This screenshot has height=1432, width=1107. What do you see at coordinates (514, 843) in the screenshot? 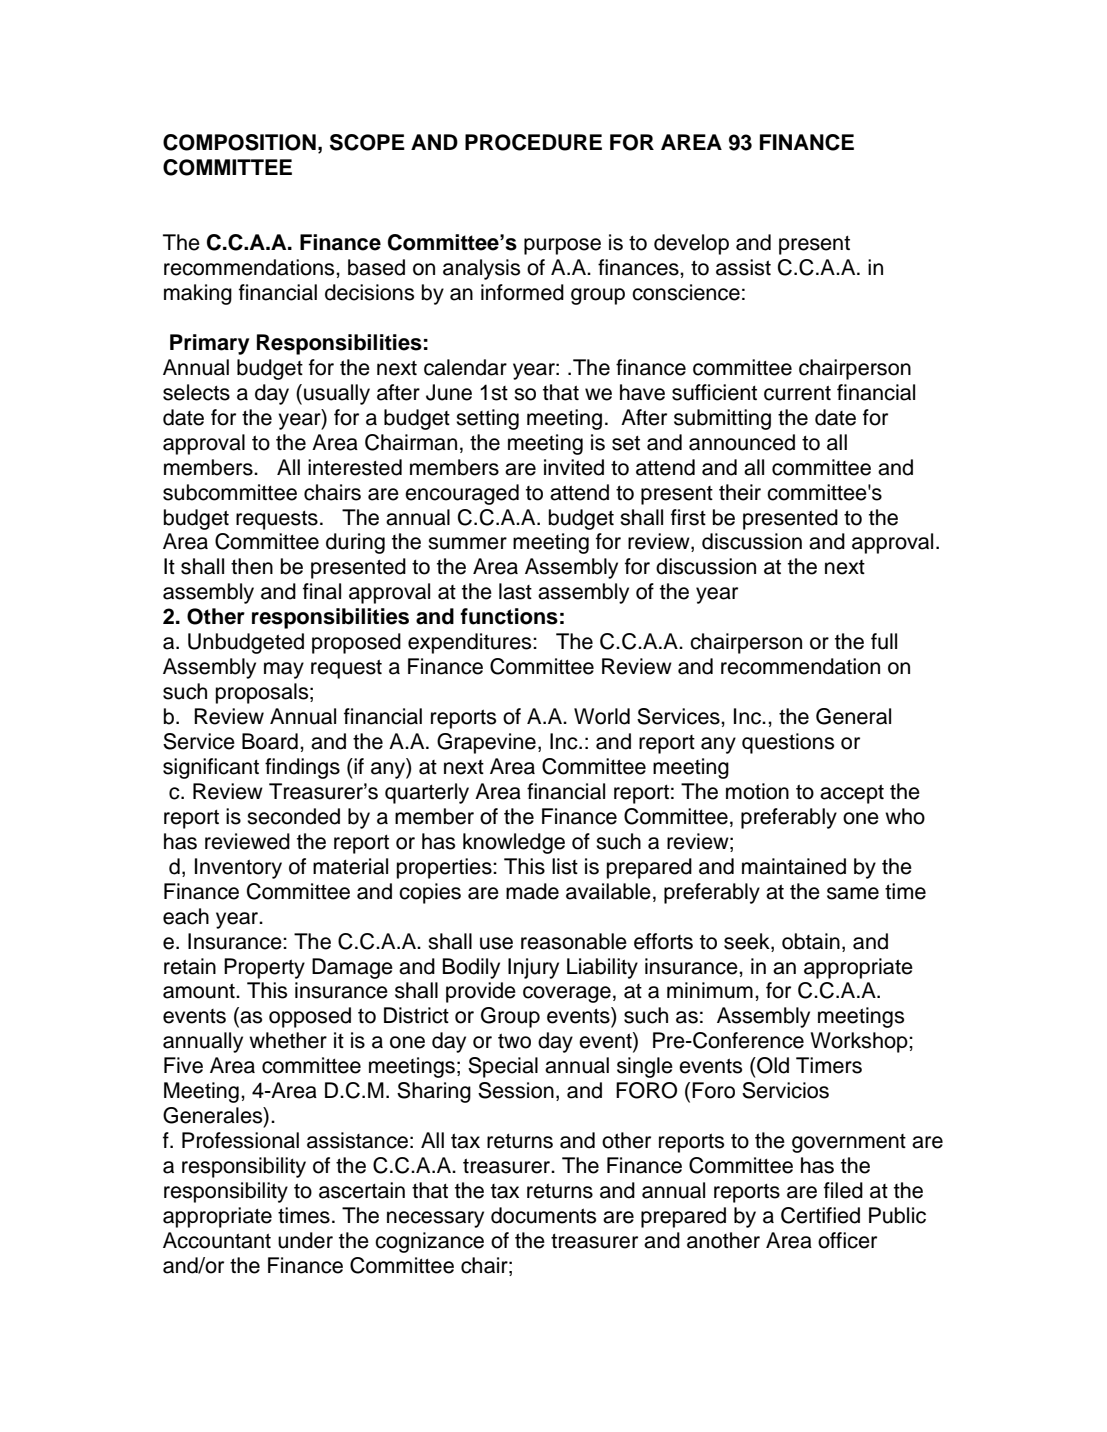
I see `knowledge` at bounding box center [514, 843].
